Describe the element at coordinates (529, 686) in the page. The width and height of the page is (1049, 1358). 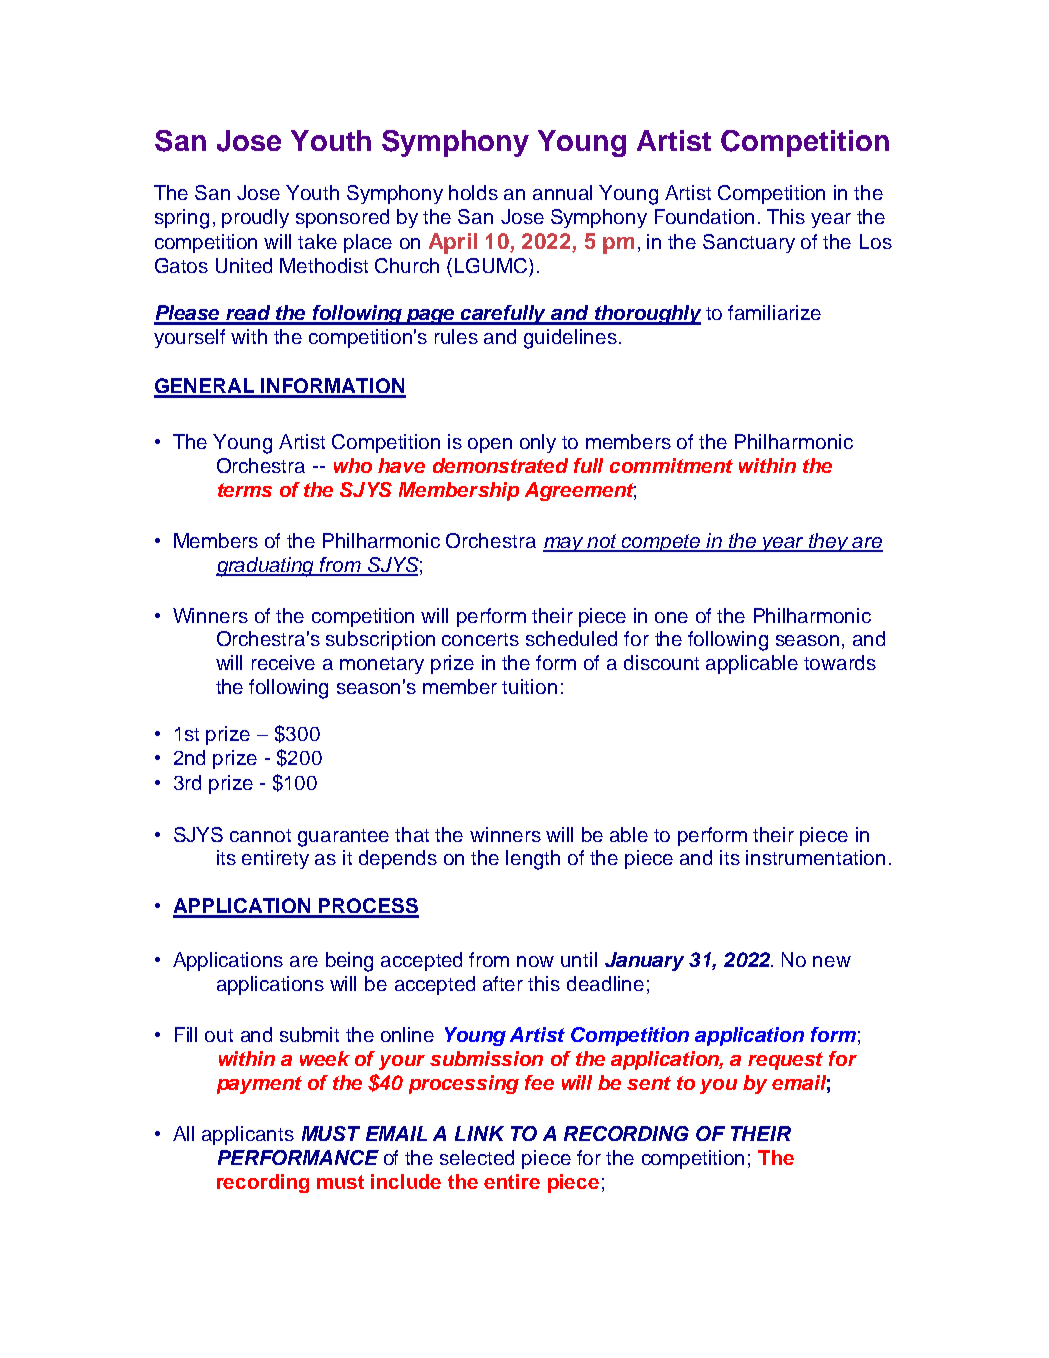
I see `tuition` at that location.
